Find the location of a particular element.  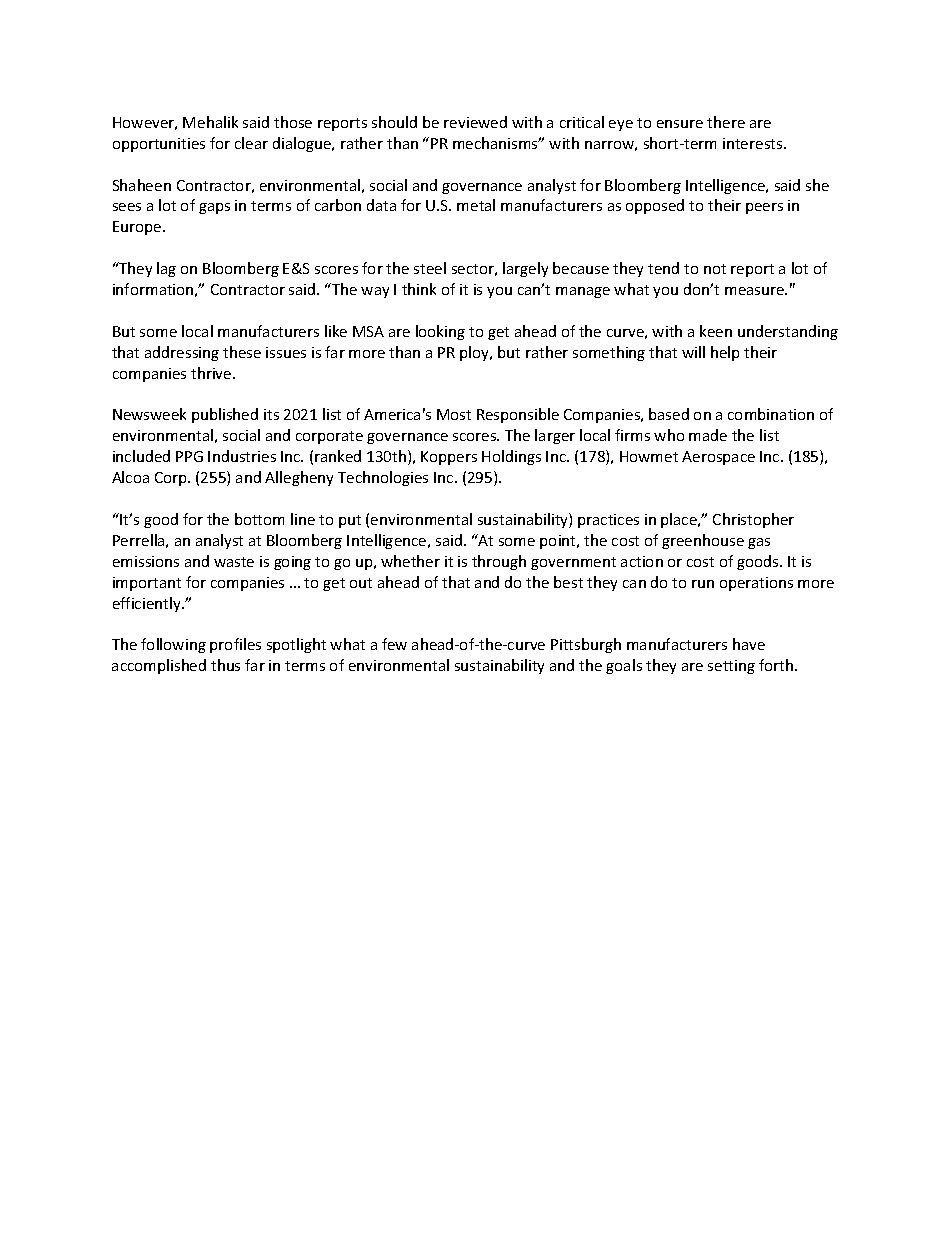

profiles is located at coordinates (235, 645).
